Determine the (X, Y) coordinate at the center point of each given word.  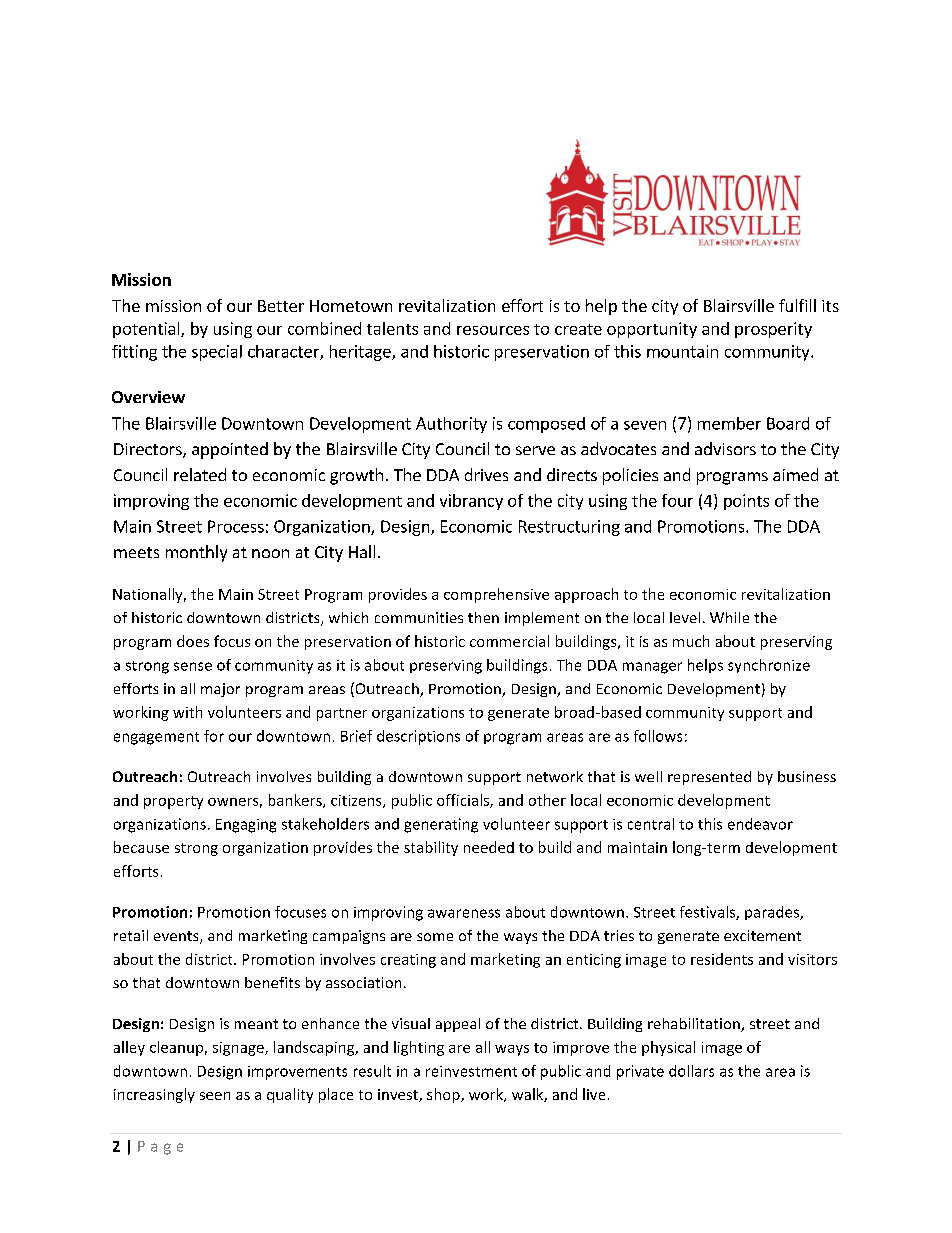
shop (444, 1095)
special (217, 353)
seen (215, 1096)
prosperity (773, 330)
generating (441, 825)
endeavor (760, 824)
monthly (196, 553)
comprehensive (496, 595)
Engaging (246, 826)
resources (493, 330)
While (729, 617)
